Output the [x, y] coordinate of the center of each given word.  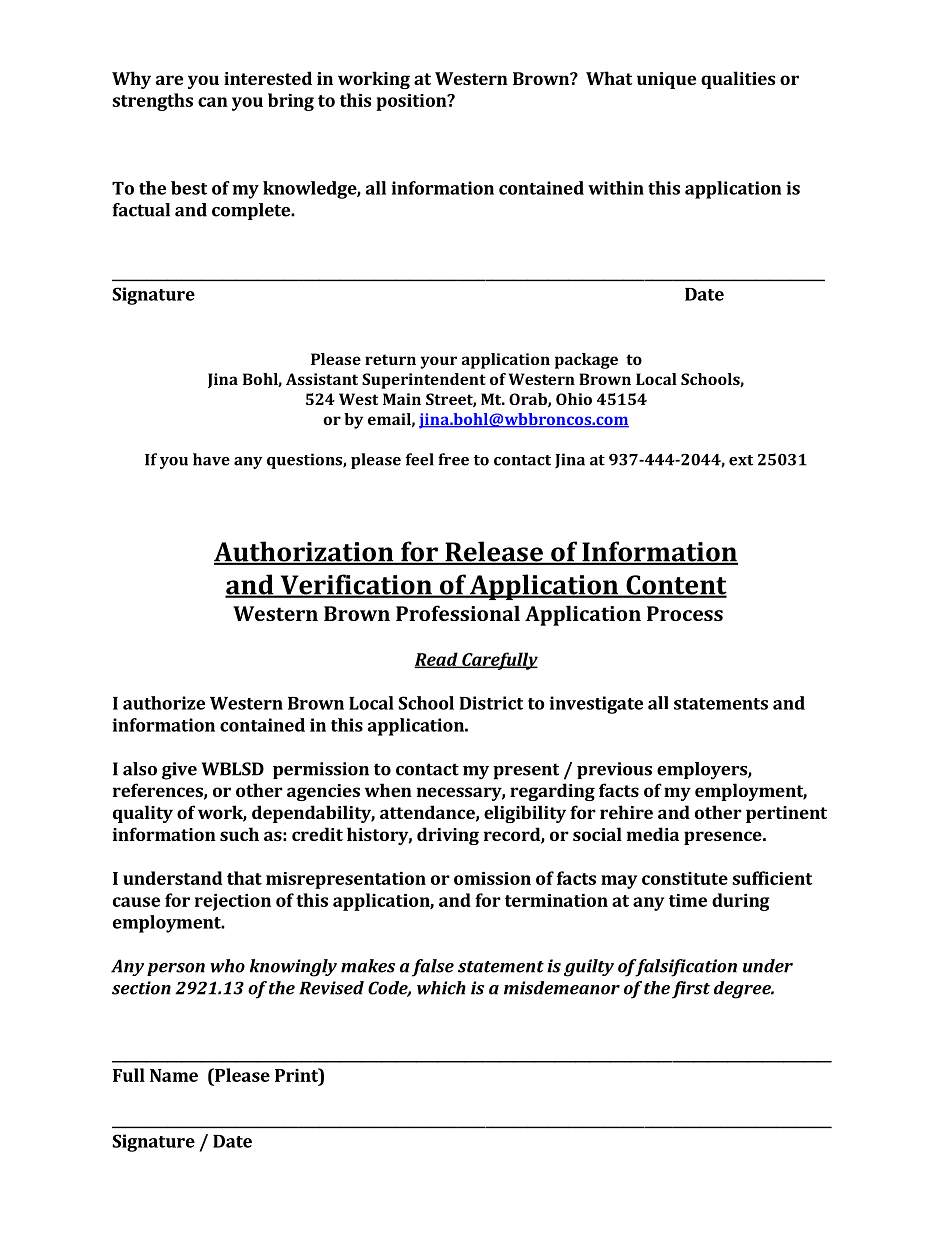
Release [494, 552]
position [412, 102]
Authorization [305, 552]
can [213, 102]
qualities [738, 80]
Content [675, 586]
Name [174, 1075]
